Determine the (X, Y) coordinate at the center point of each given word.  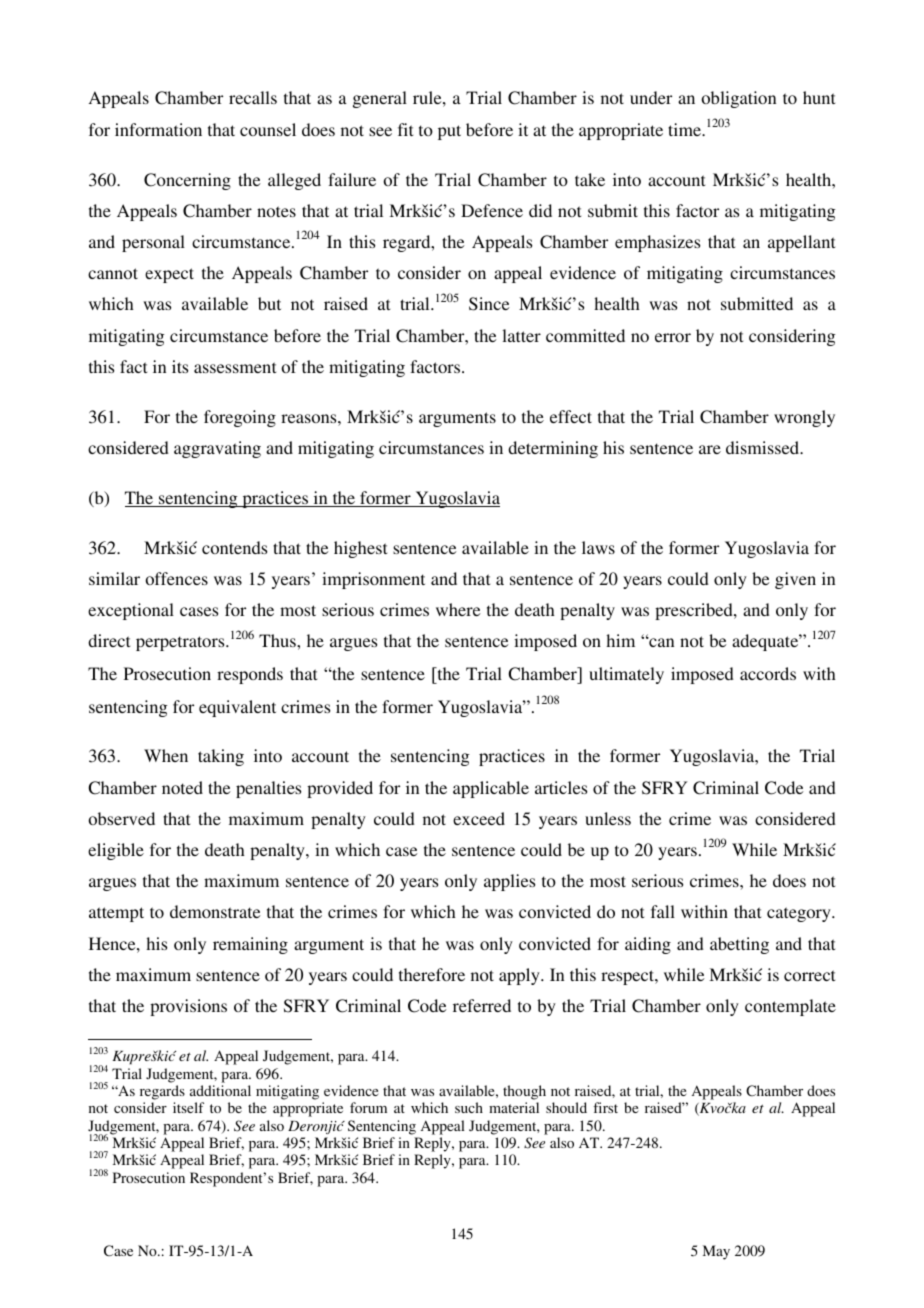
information (158, 129)
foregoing (240, 418)
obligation (738, 99)
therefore (432, 974)
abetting (739, 945)
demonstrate (215, 911)
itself (188, 1107)
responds (250, 675)
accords (768, 673)
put (449, 132)
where (458, 609)
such (469, 1107)
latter (521, 335)
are (710, 449)
